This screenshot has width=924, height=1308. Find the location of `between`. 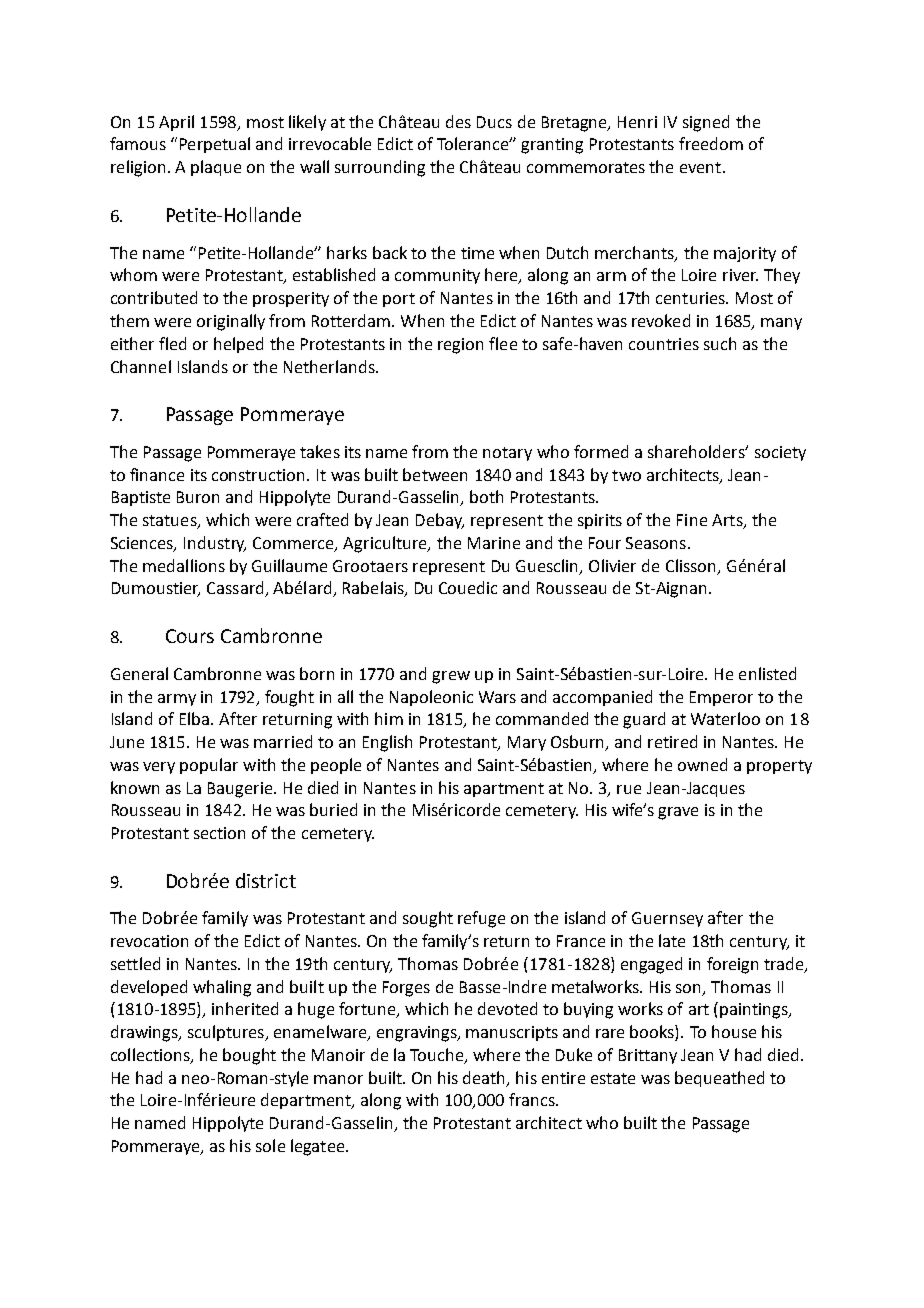

between is located at coordinates (435, 474).
